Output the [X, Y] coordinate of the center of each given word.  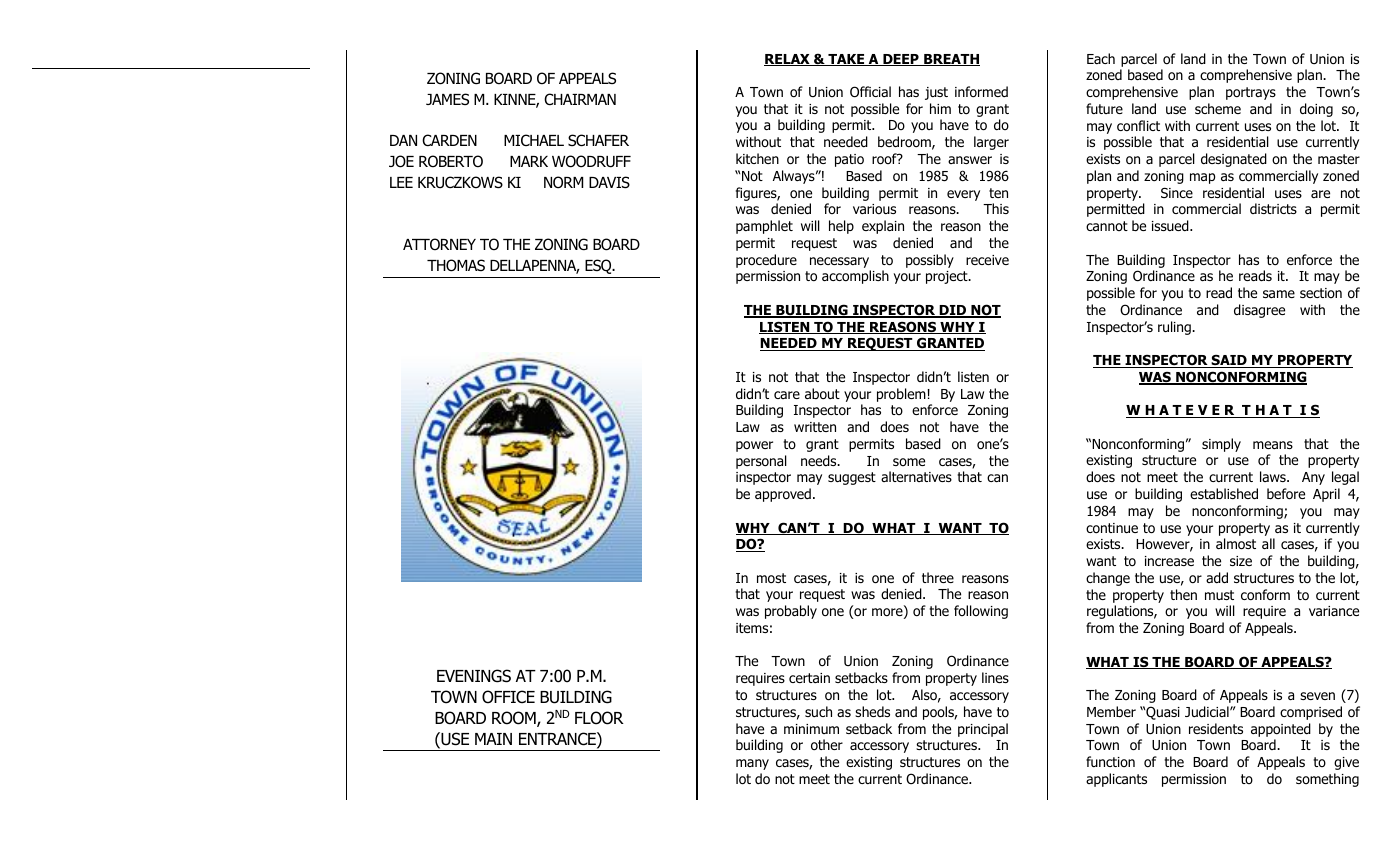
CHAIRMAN [580, 99]
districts [1273, 208]
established [1224, 493]
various [874, 209]
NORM [563, 182]
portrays [1251, 93]
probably [791, 612]
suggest [852, 478]
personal [761, 462]
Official [870, 92]
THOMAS [456, 265]
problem [901, 395]
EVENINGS [474, 676]
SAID [1229, 361]
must [1219, 595]
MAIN [493, 739]
